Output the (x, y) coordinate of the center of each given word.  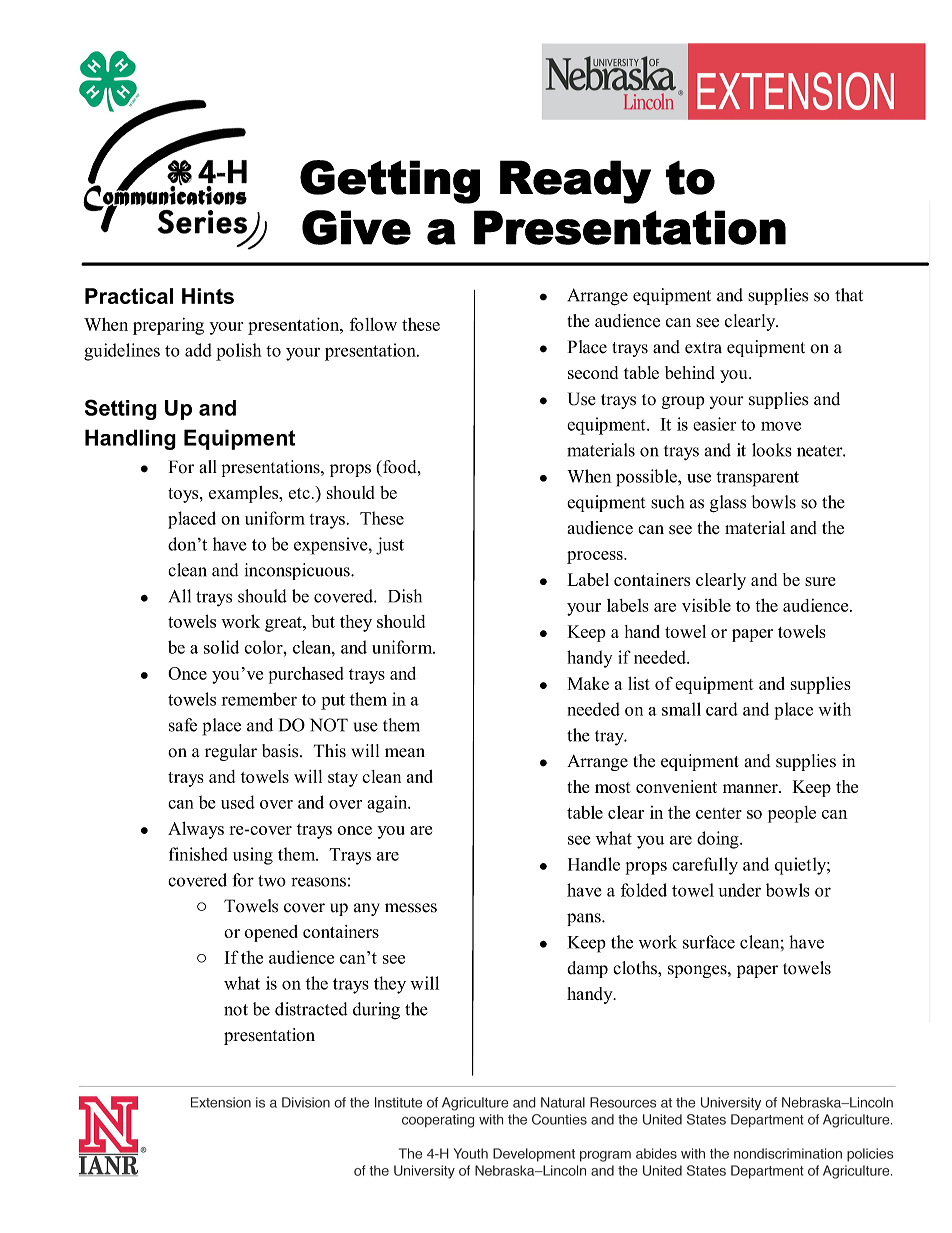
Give (356, 227)
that (849, 295)
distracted (311, 1009)
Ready (575, 182)
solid (221, 647)
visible (706, 605)
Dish (405, 596)
